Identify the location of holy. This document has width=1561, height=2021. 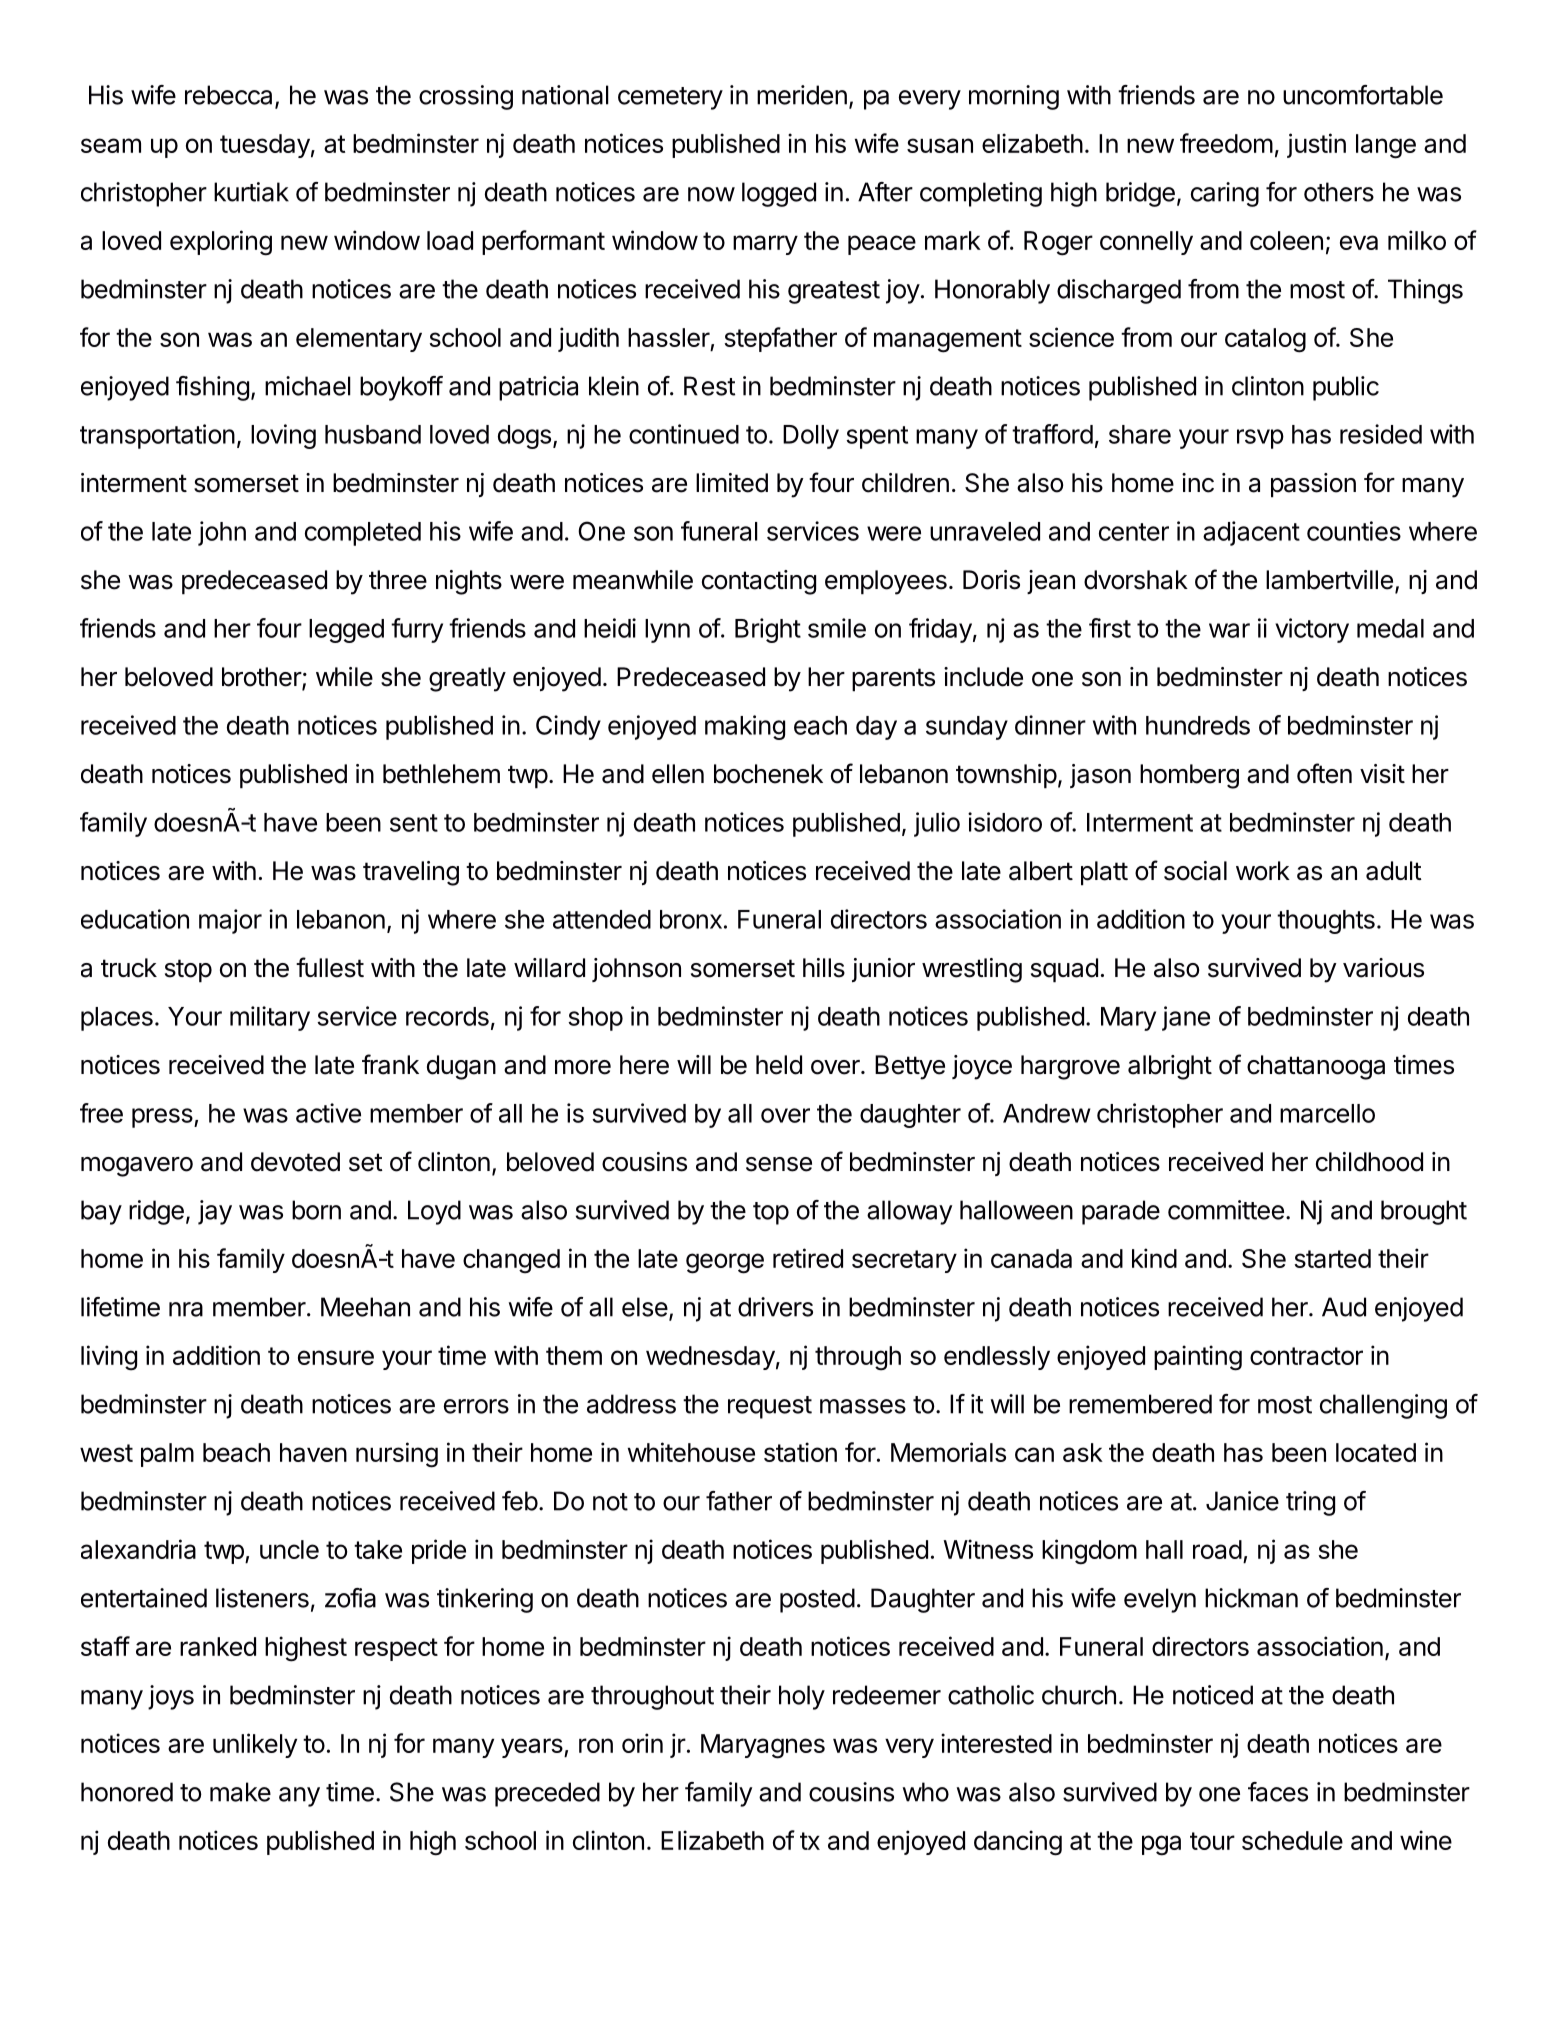
(802, 1697).
